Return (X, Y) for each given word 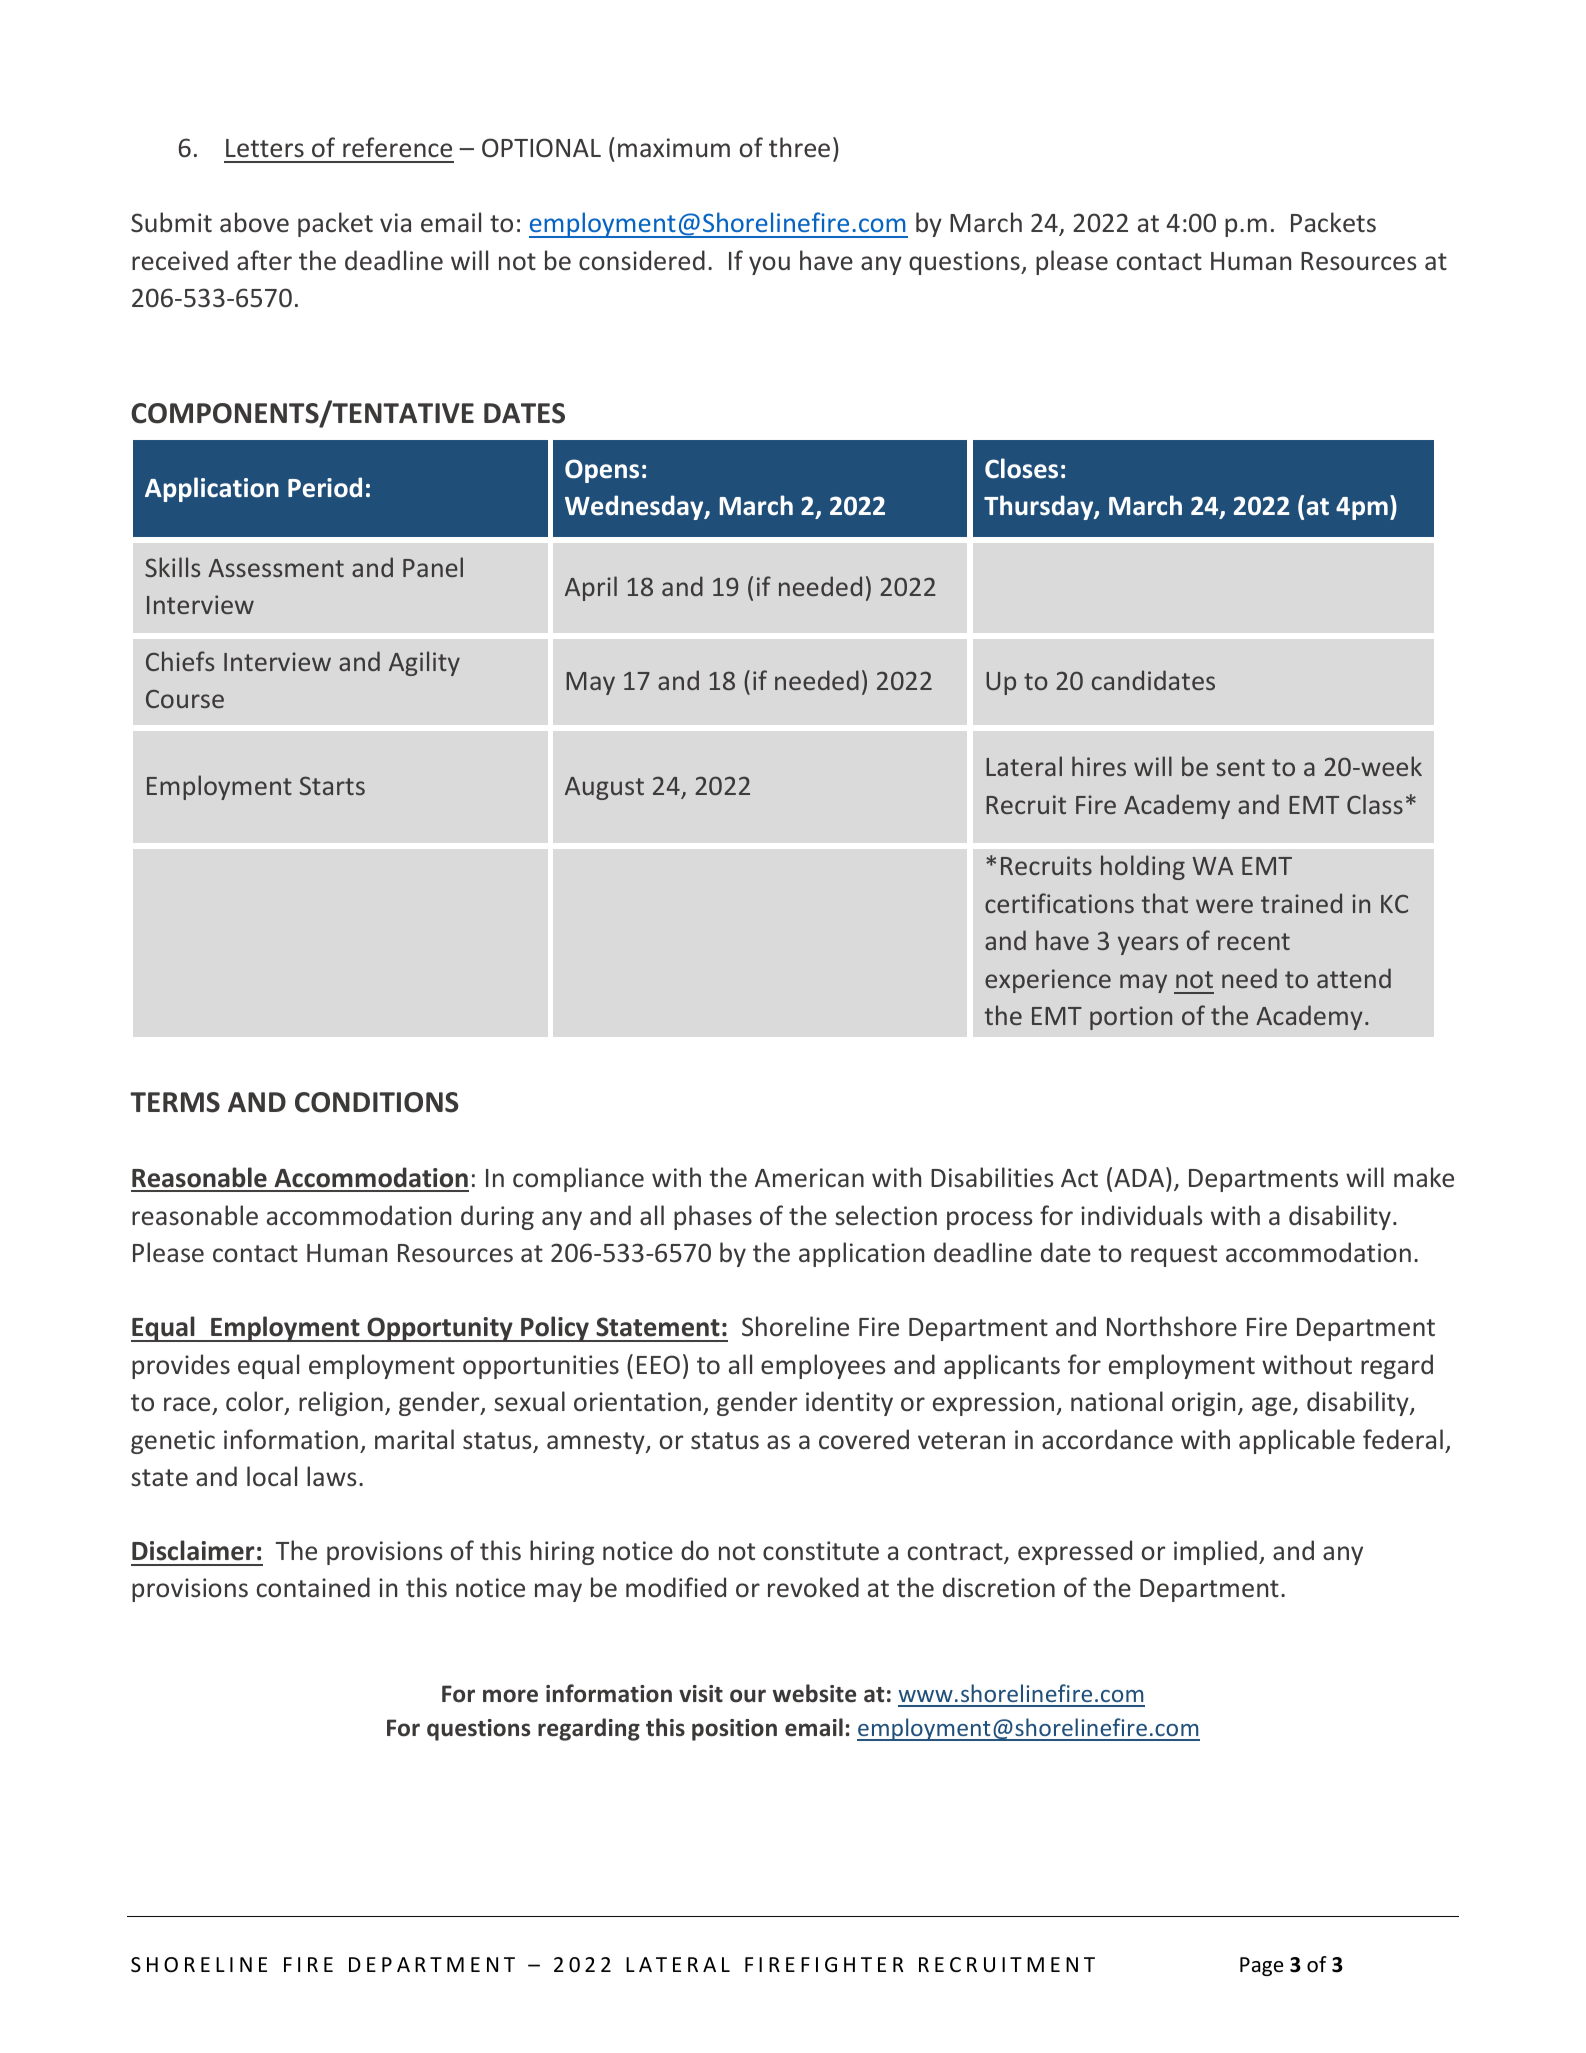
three (799, 147)
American (809, 1177)
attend (1354, 978)
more (510, 1696)
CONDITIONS (377, 1102)
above (254, 222)
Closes (1021, 468)
